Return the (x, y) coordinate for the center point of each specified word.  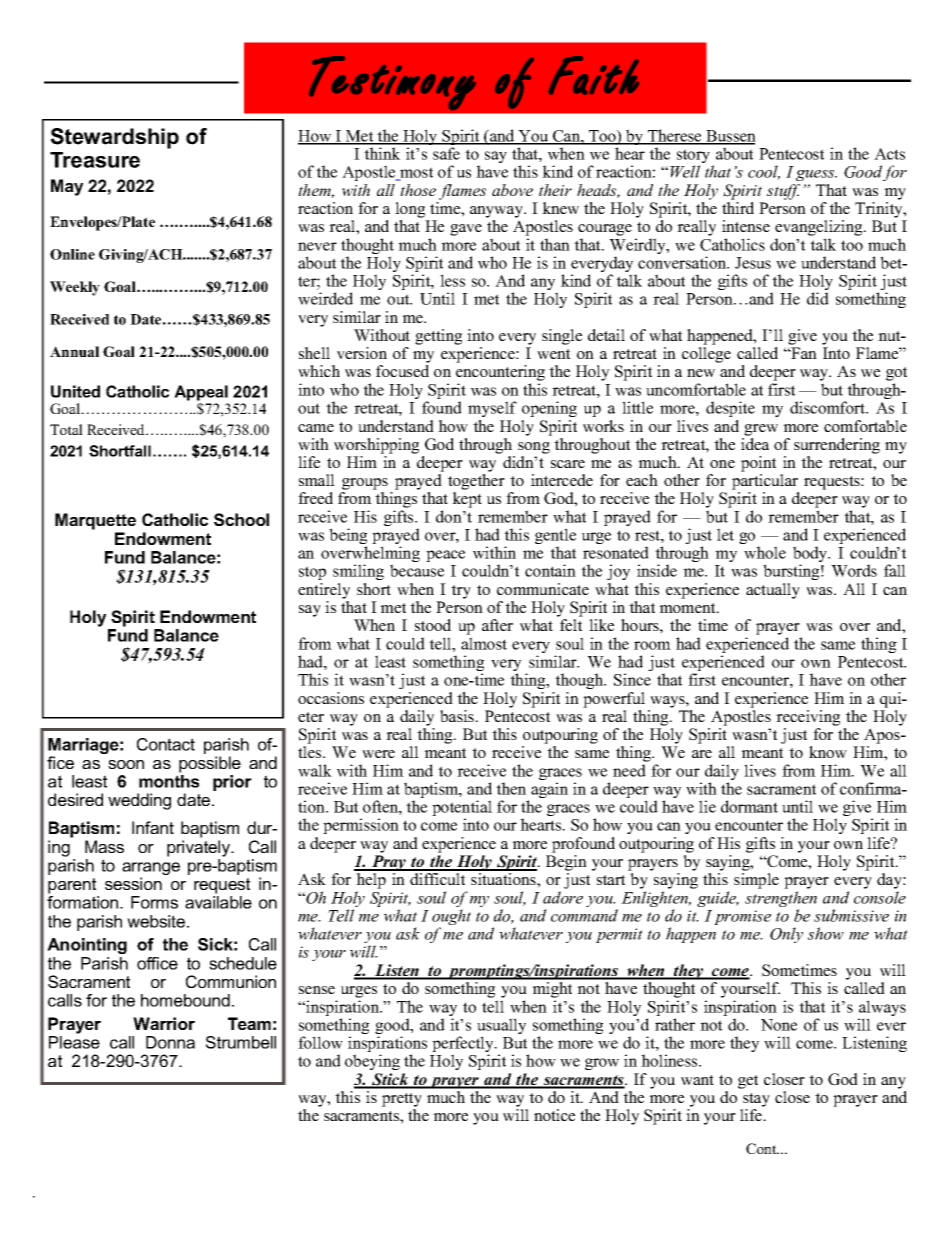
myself (492, 409)
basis (458, 716)
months (169, 781)
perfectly (464, 1045)
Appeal (201, 393)
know (828, 752)
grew (761, 430)
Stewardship (115, 138)
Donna (170, 1042)
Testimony (392, 83)
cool (764, 172)
